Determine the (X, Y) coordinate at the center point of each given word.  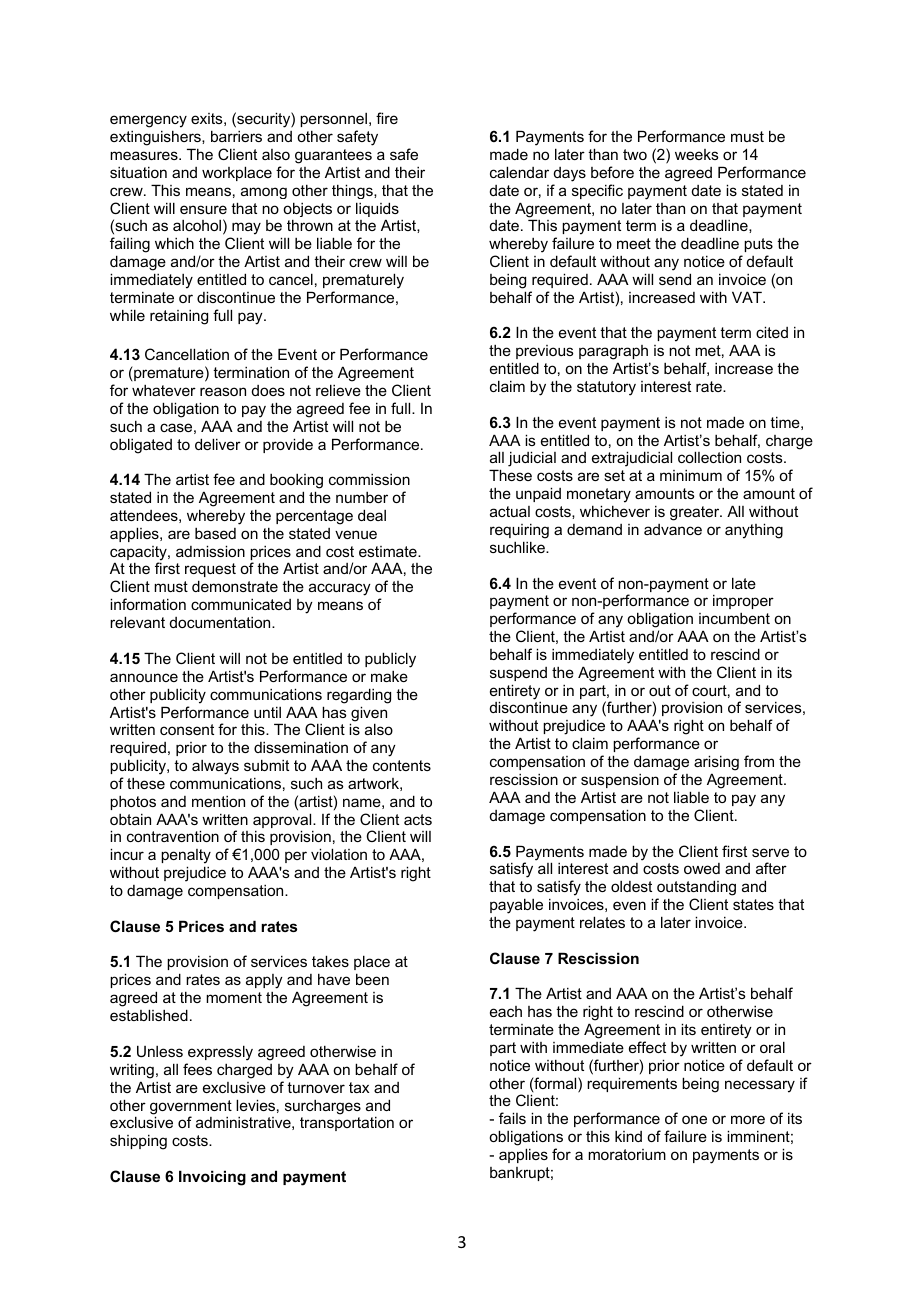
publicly (390, 660)
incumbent (734, 618)
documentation (221, 622)
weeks (697, 154)
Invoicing (212, 1178)
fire (387, 118)
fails (512, 1118)
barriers (236, 136)
